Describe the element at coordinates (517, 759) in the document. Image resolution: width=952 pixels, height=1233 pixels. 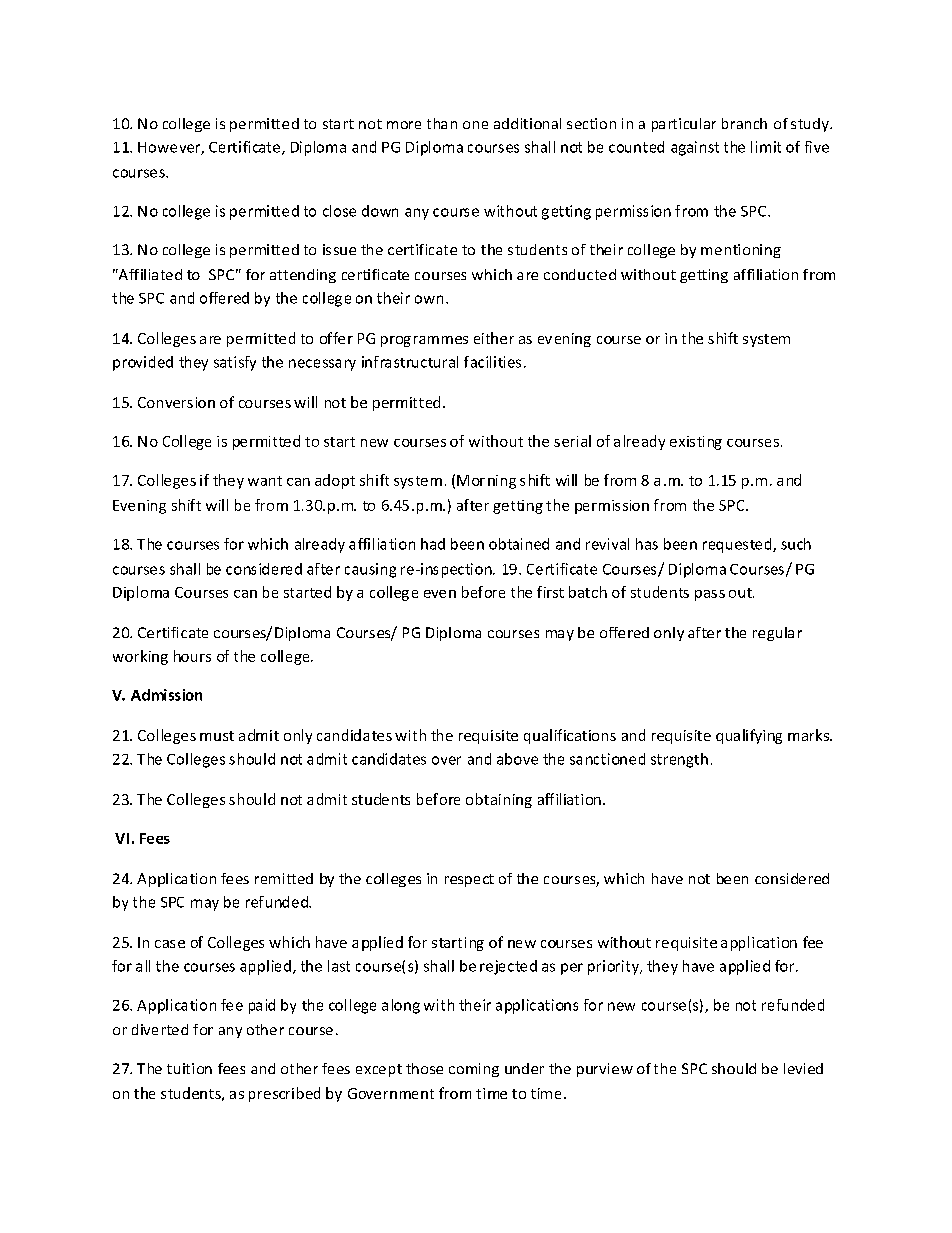
I see `above` at that location.
